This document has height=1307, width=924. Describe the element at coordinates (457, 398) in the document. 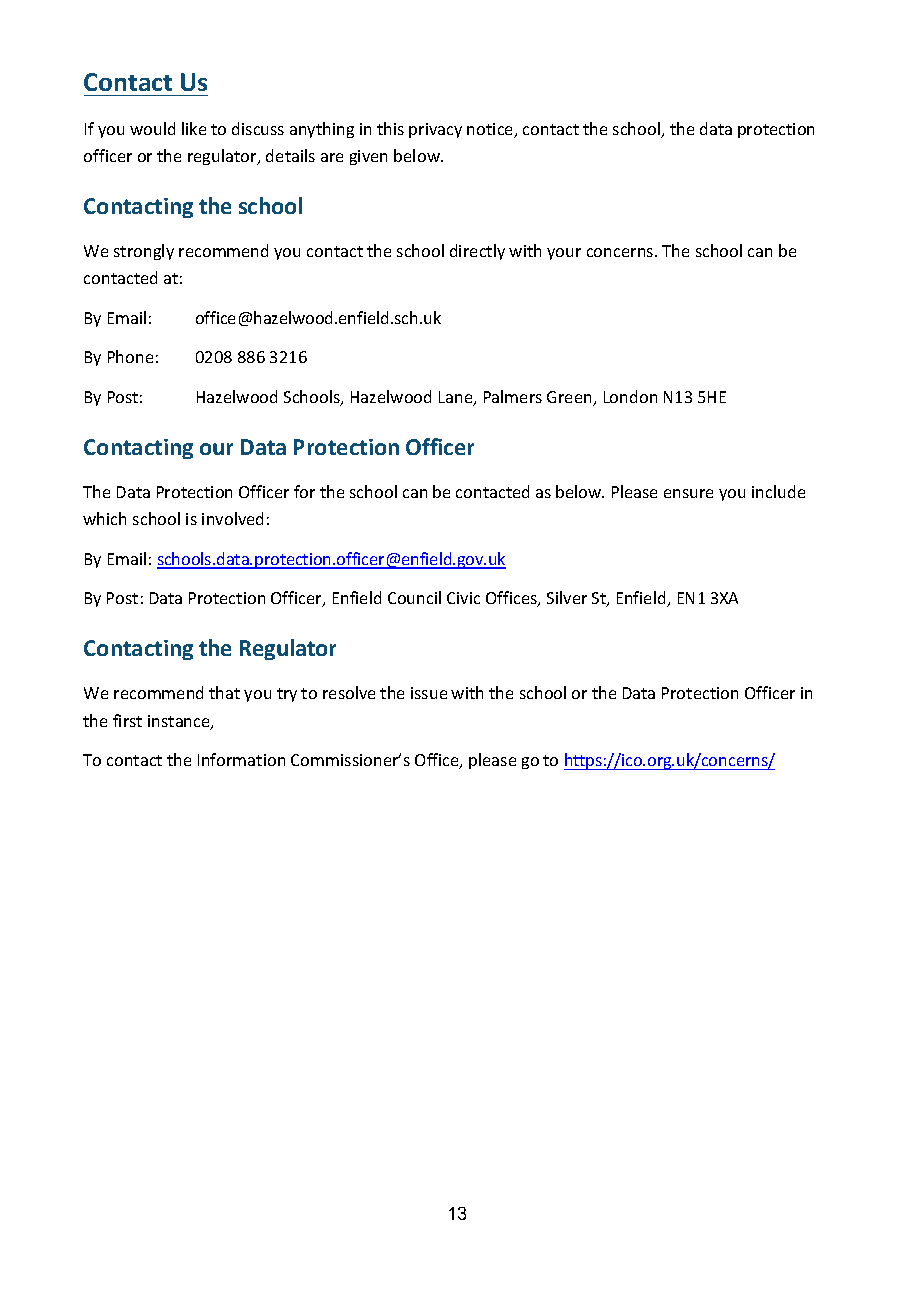

I see `Lane` at that location.
